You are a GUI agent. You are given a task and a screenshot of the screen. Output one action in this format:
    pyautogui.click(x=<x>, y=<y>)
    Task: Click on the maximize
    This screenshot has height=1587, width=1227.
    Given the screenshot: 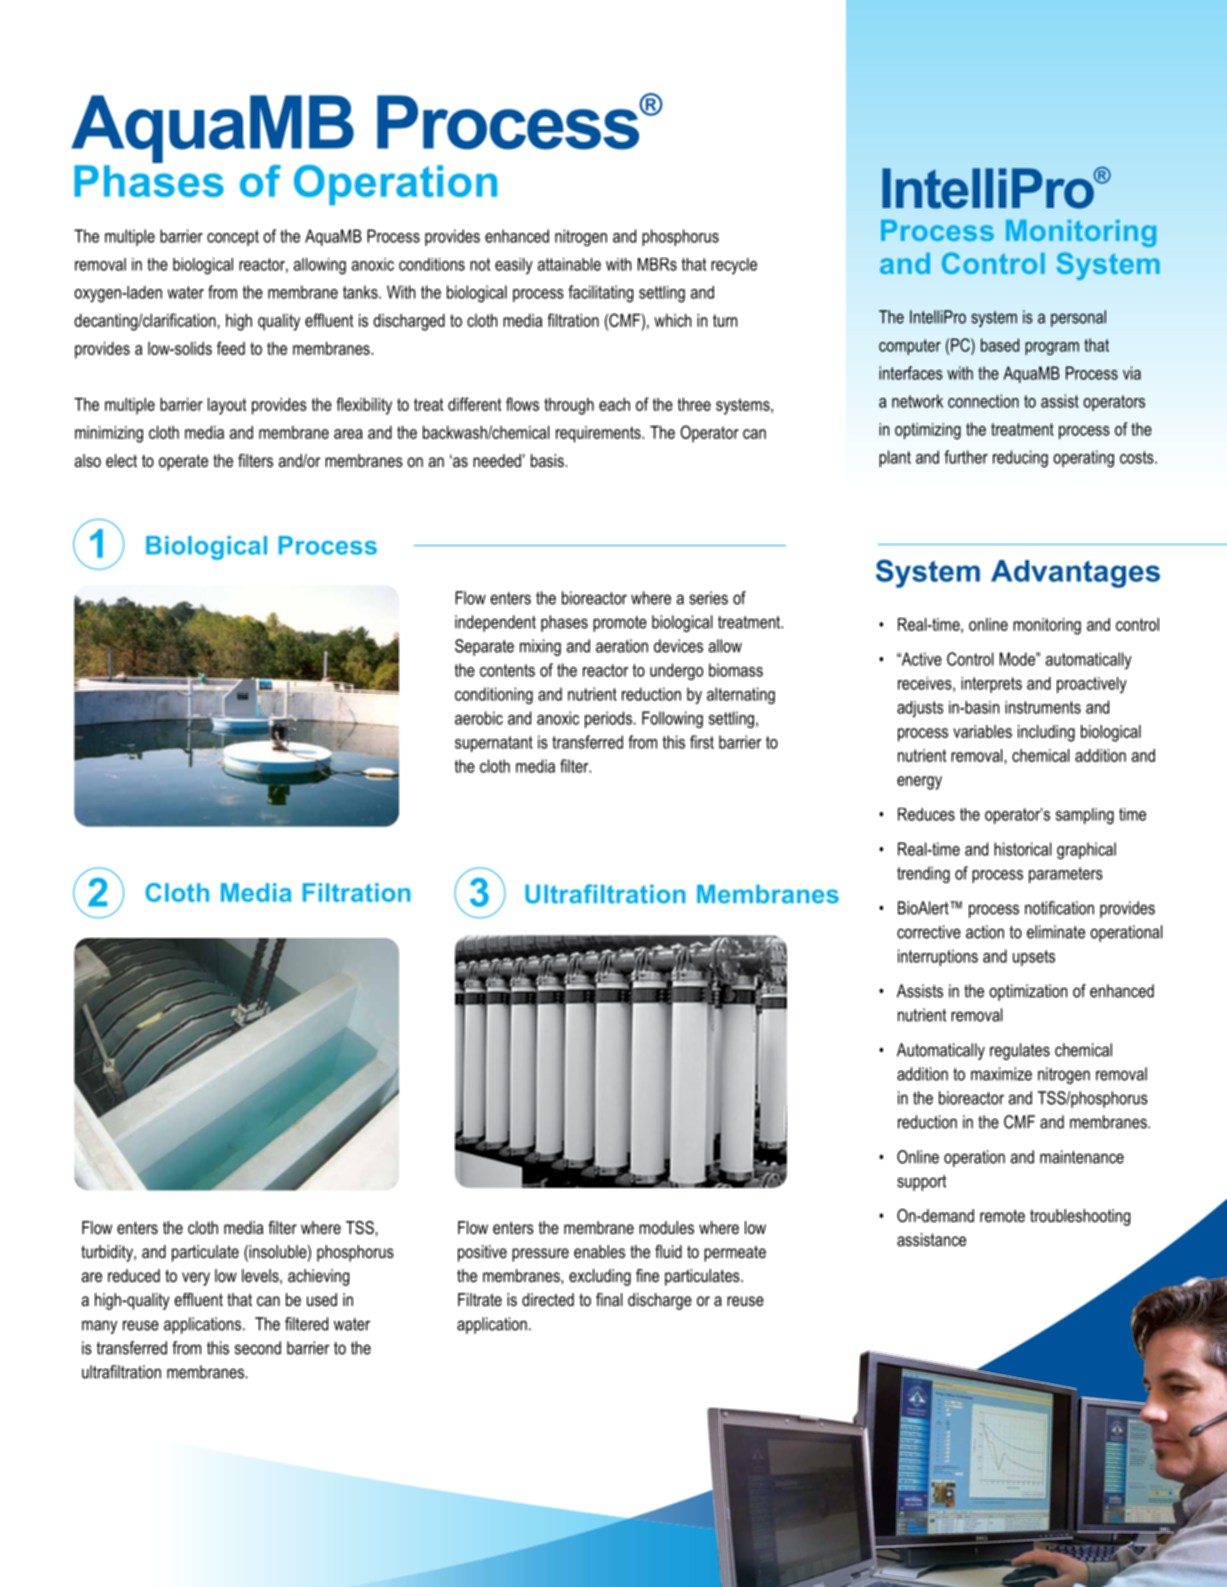 What is the action you would take?
    pyautogui.click(x=1001, y=1074)
